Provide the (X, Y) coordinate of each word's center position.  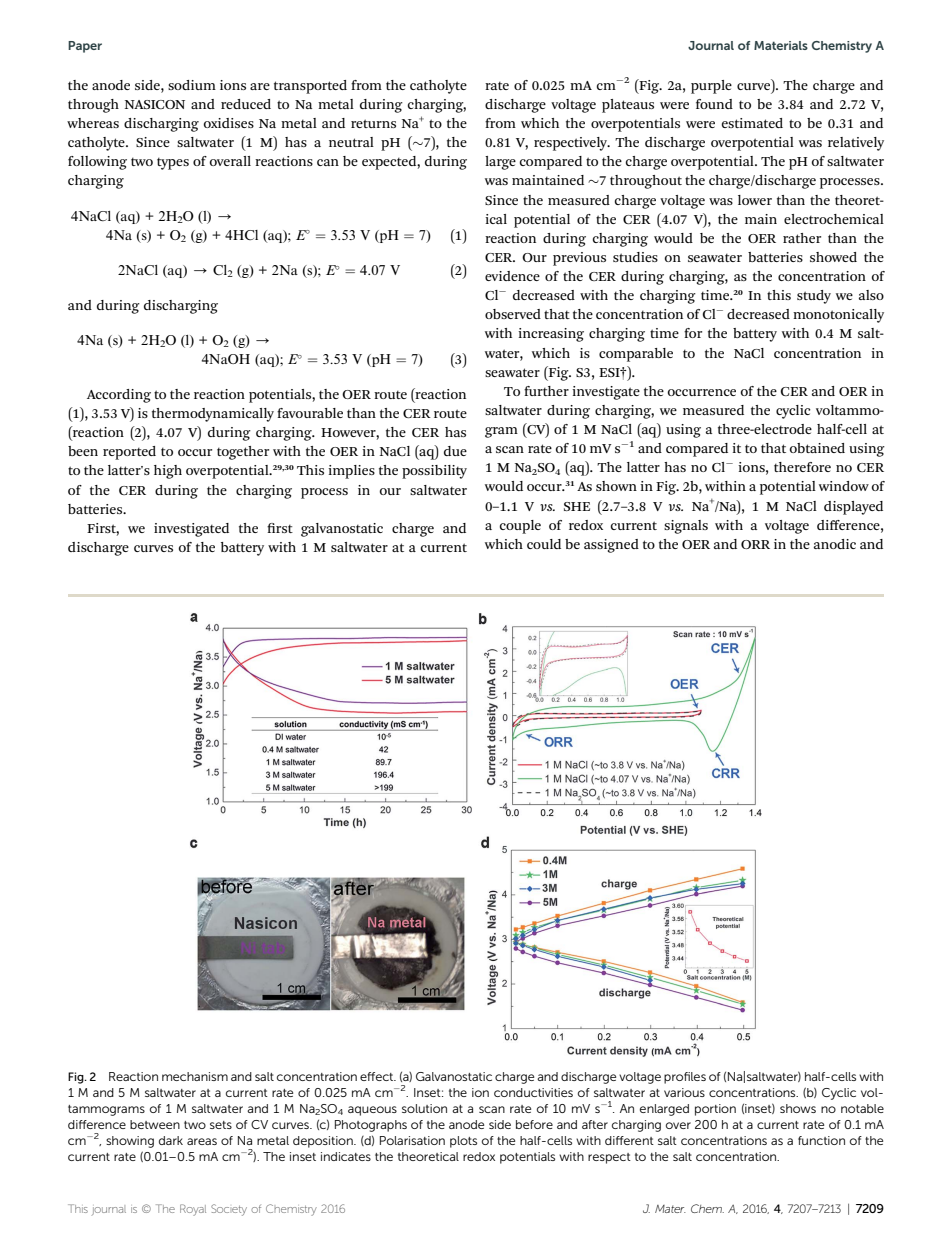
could (544, 544)
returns (373, 123)
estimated (752, 123)
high (168, 472)
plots (463, 1142)
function (821, 1140)
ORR (755, 544)
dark (171, 1140)
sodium (192, 85)
